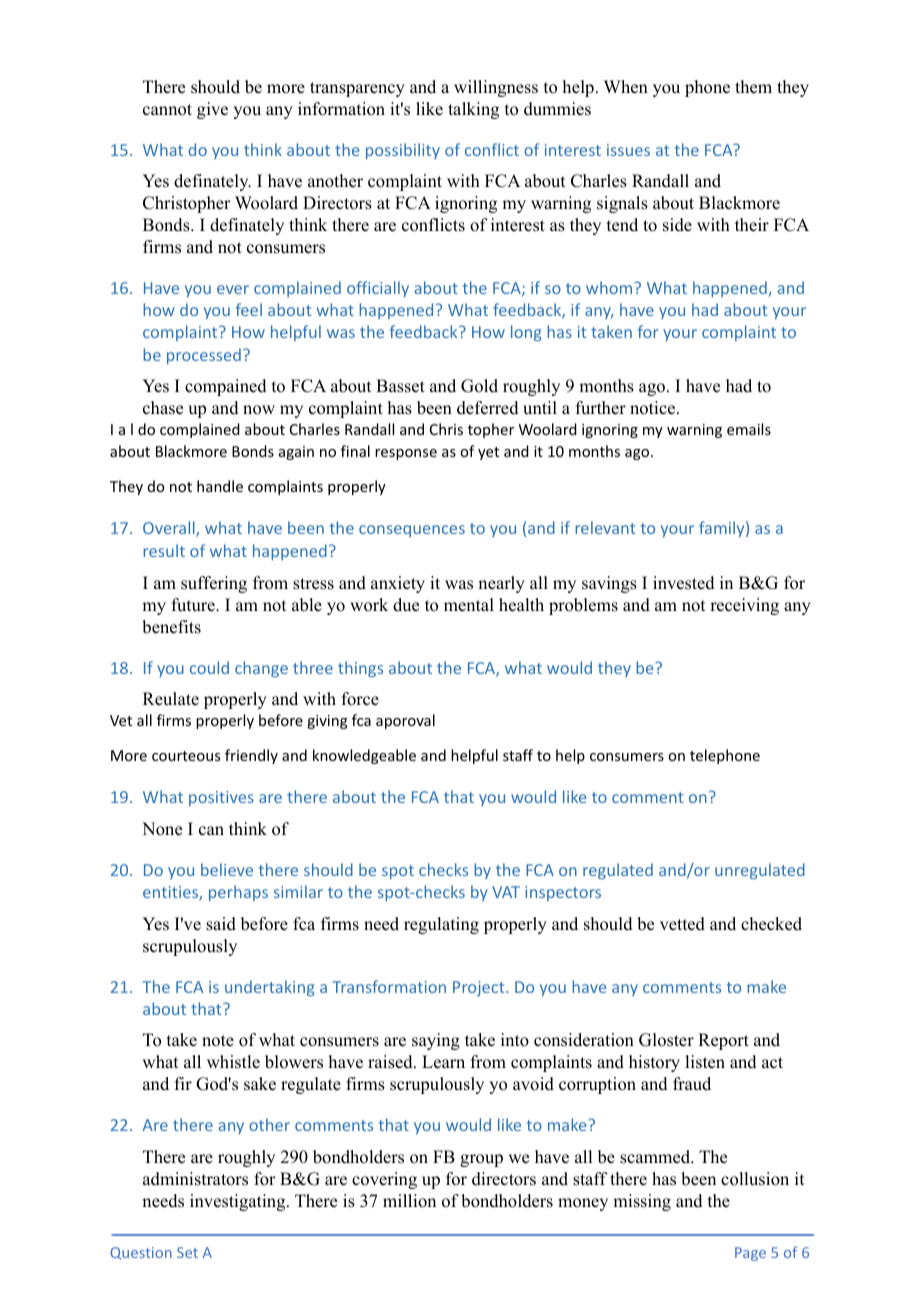 The width and height of the screenshot is (924, 1307). I want to click on handle, so click(220, 486).
